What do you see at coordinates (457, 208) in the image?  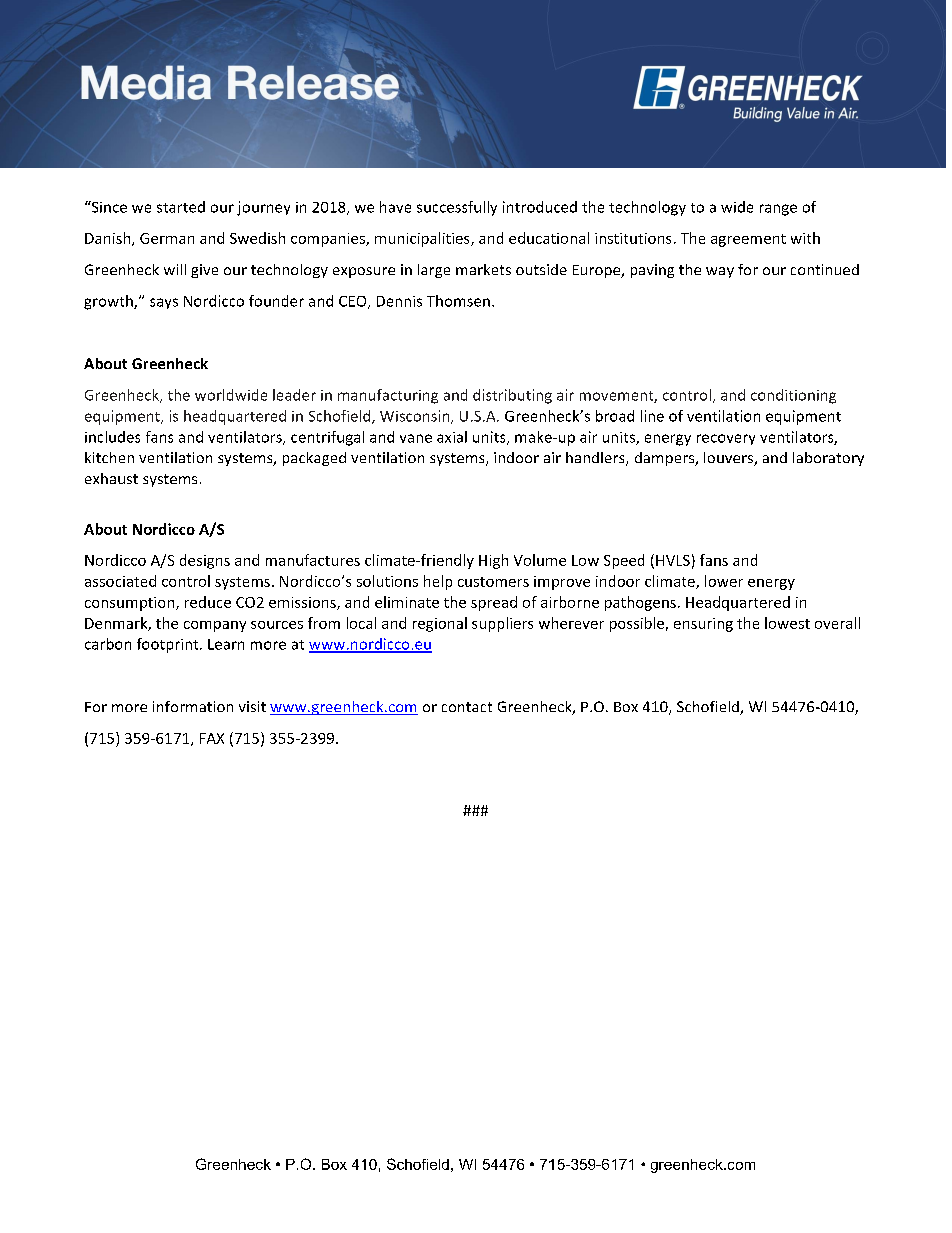 I see `successfully` at bounding box center [457, 208].
